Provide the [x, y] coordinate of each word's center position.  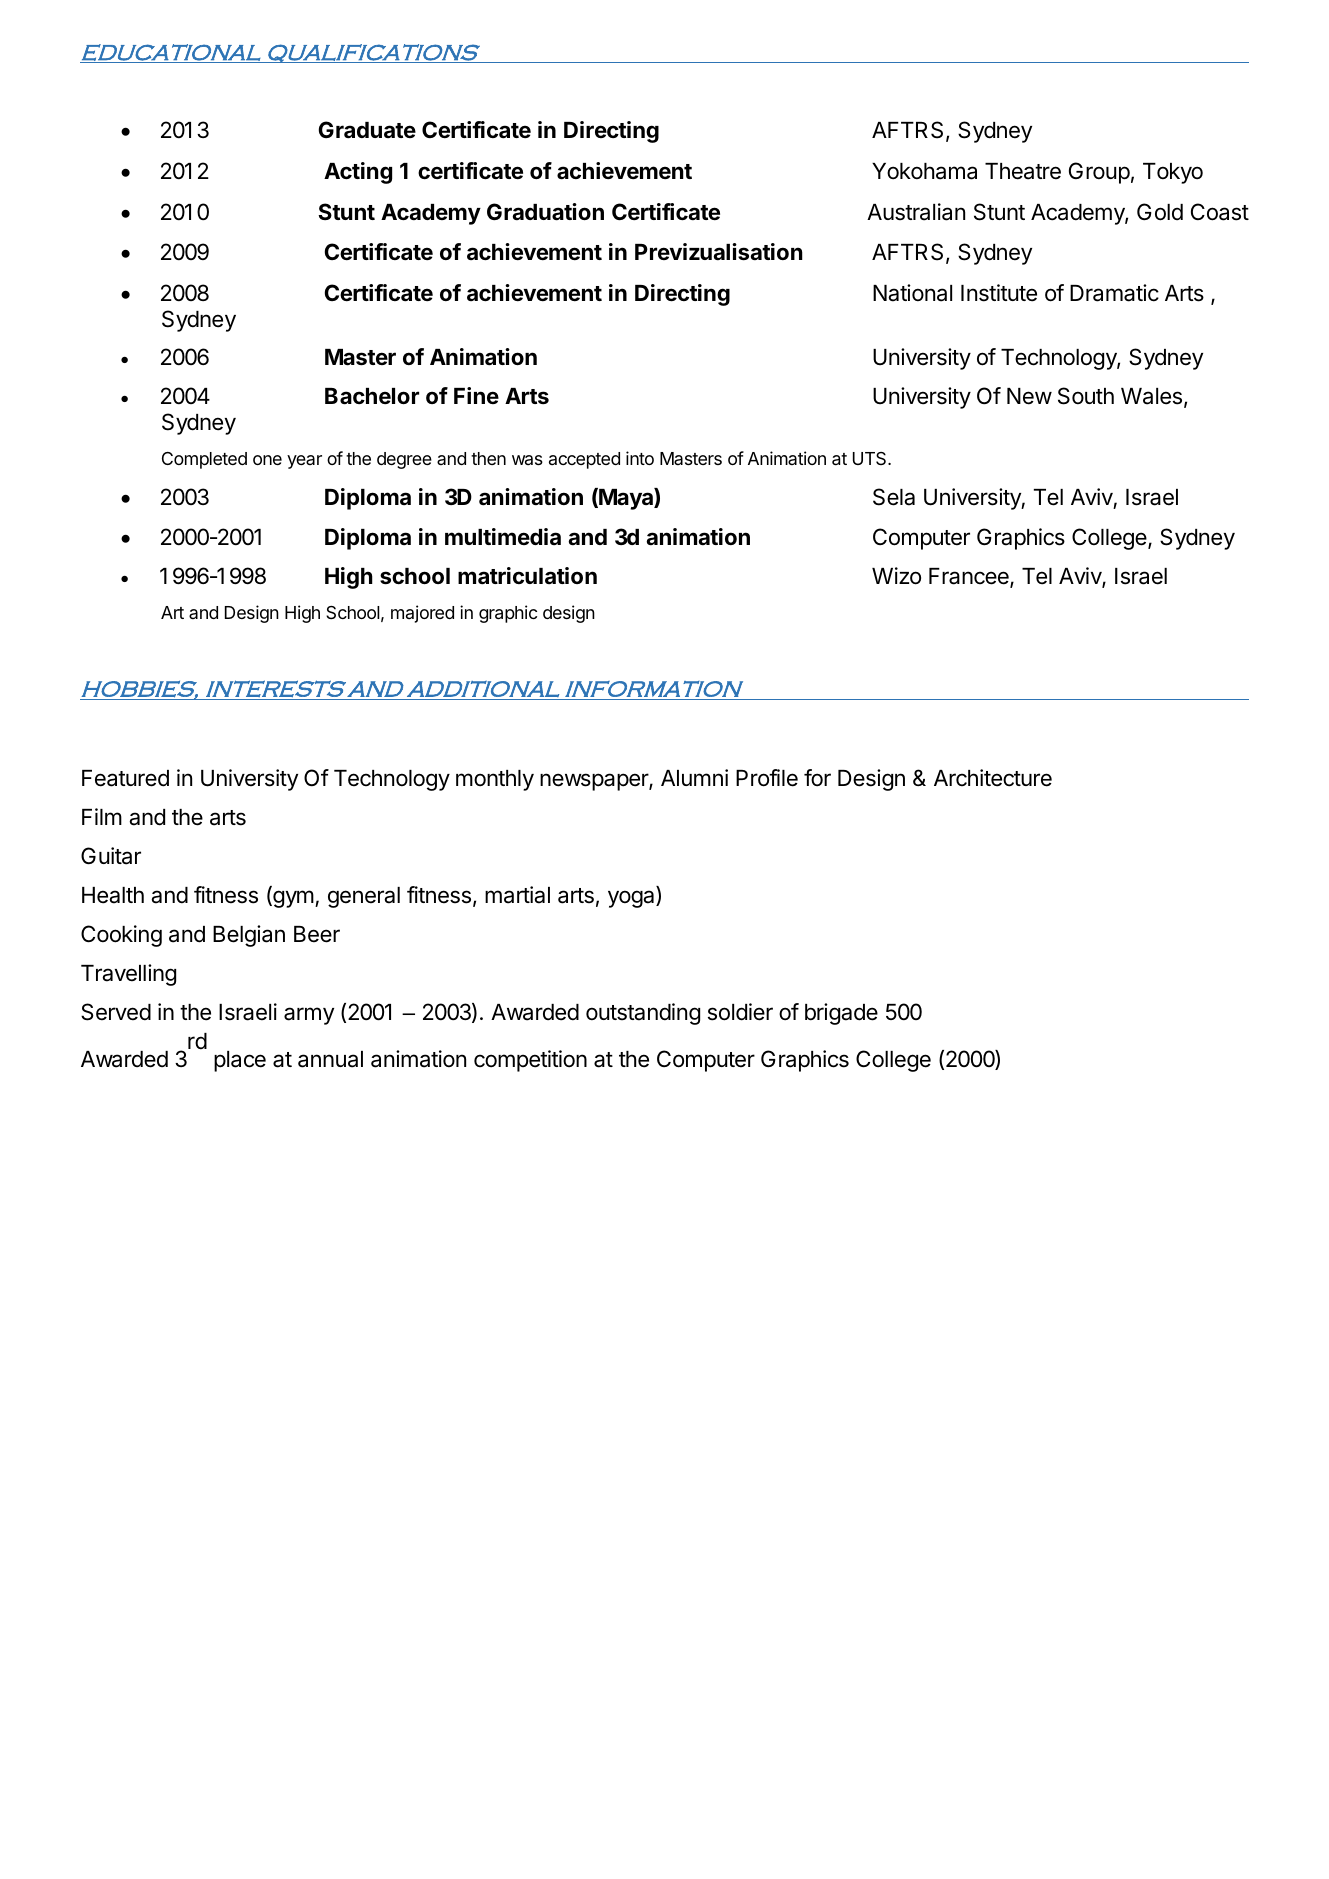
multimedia [503, 536]
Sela [894, 497]
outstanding [643, 1014]
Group [1099, 173]
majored [422, 614]
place [240, 1061]
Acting [358, 173]
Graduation [545, 212]
